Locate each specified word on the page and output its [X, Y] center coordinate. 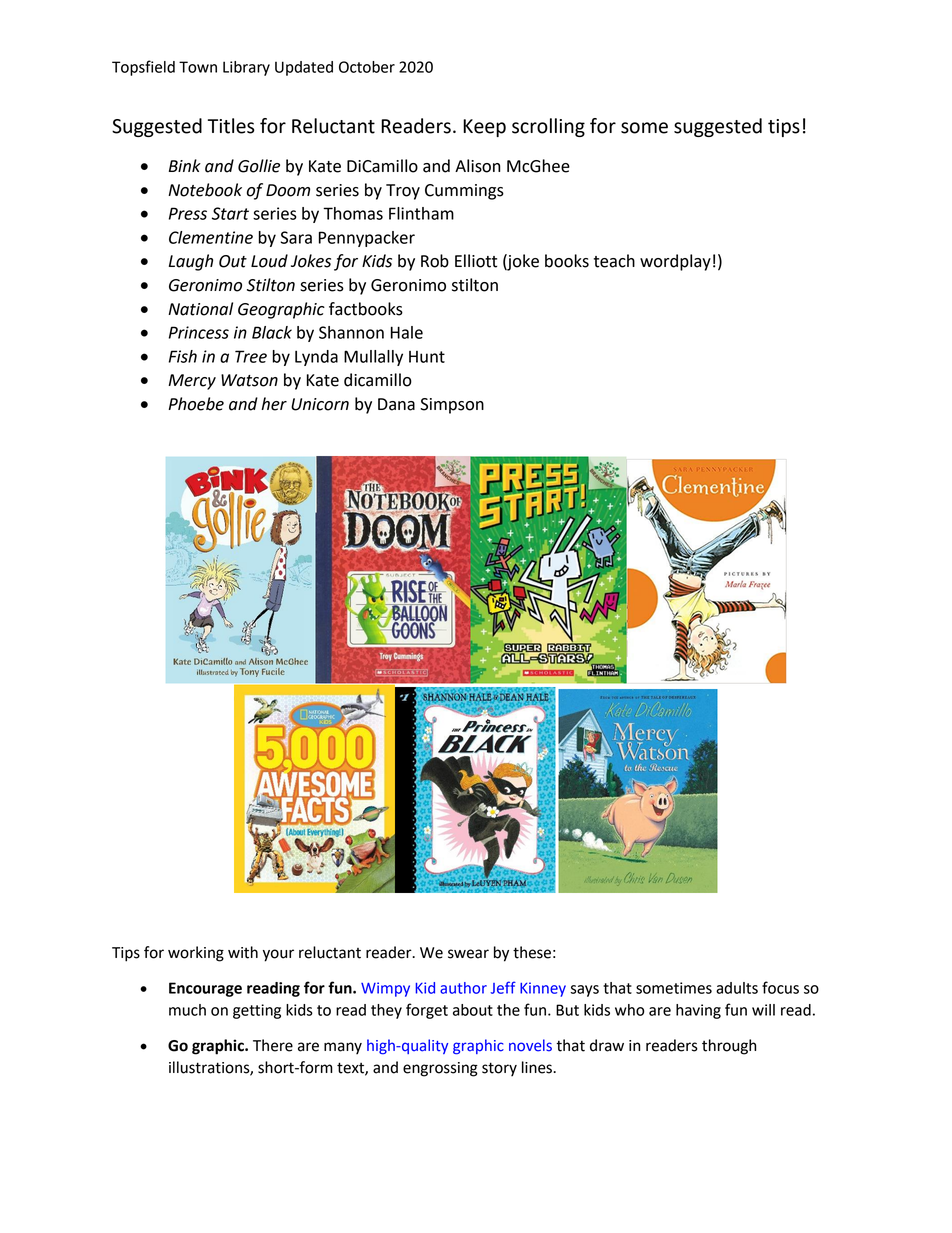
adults [737, 988]
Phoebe [196, 404]
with [243, 952]
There [273, 1045]
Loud [269, 261]
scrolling [548, 127]
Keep [484, 128]
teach [614, 261]
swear [468, 954]
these [532, 952]
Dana [396, 404]
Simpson [452, 406]
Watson [249, 380]
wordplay [675, 262]
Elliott [476, 261]
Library [246, 68]
